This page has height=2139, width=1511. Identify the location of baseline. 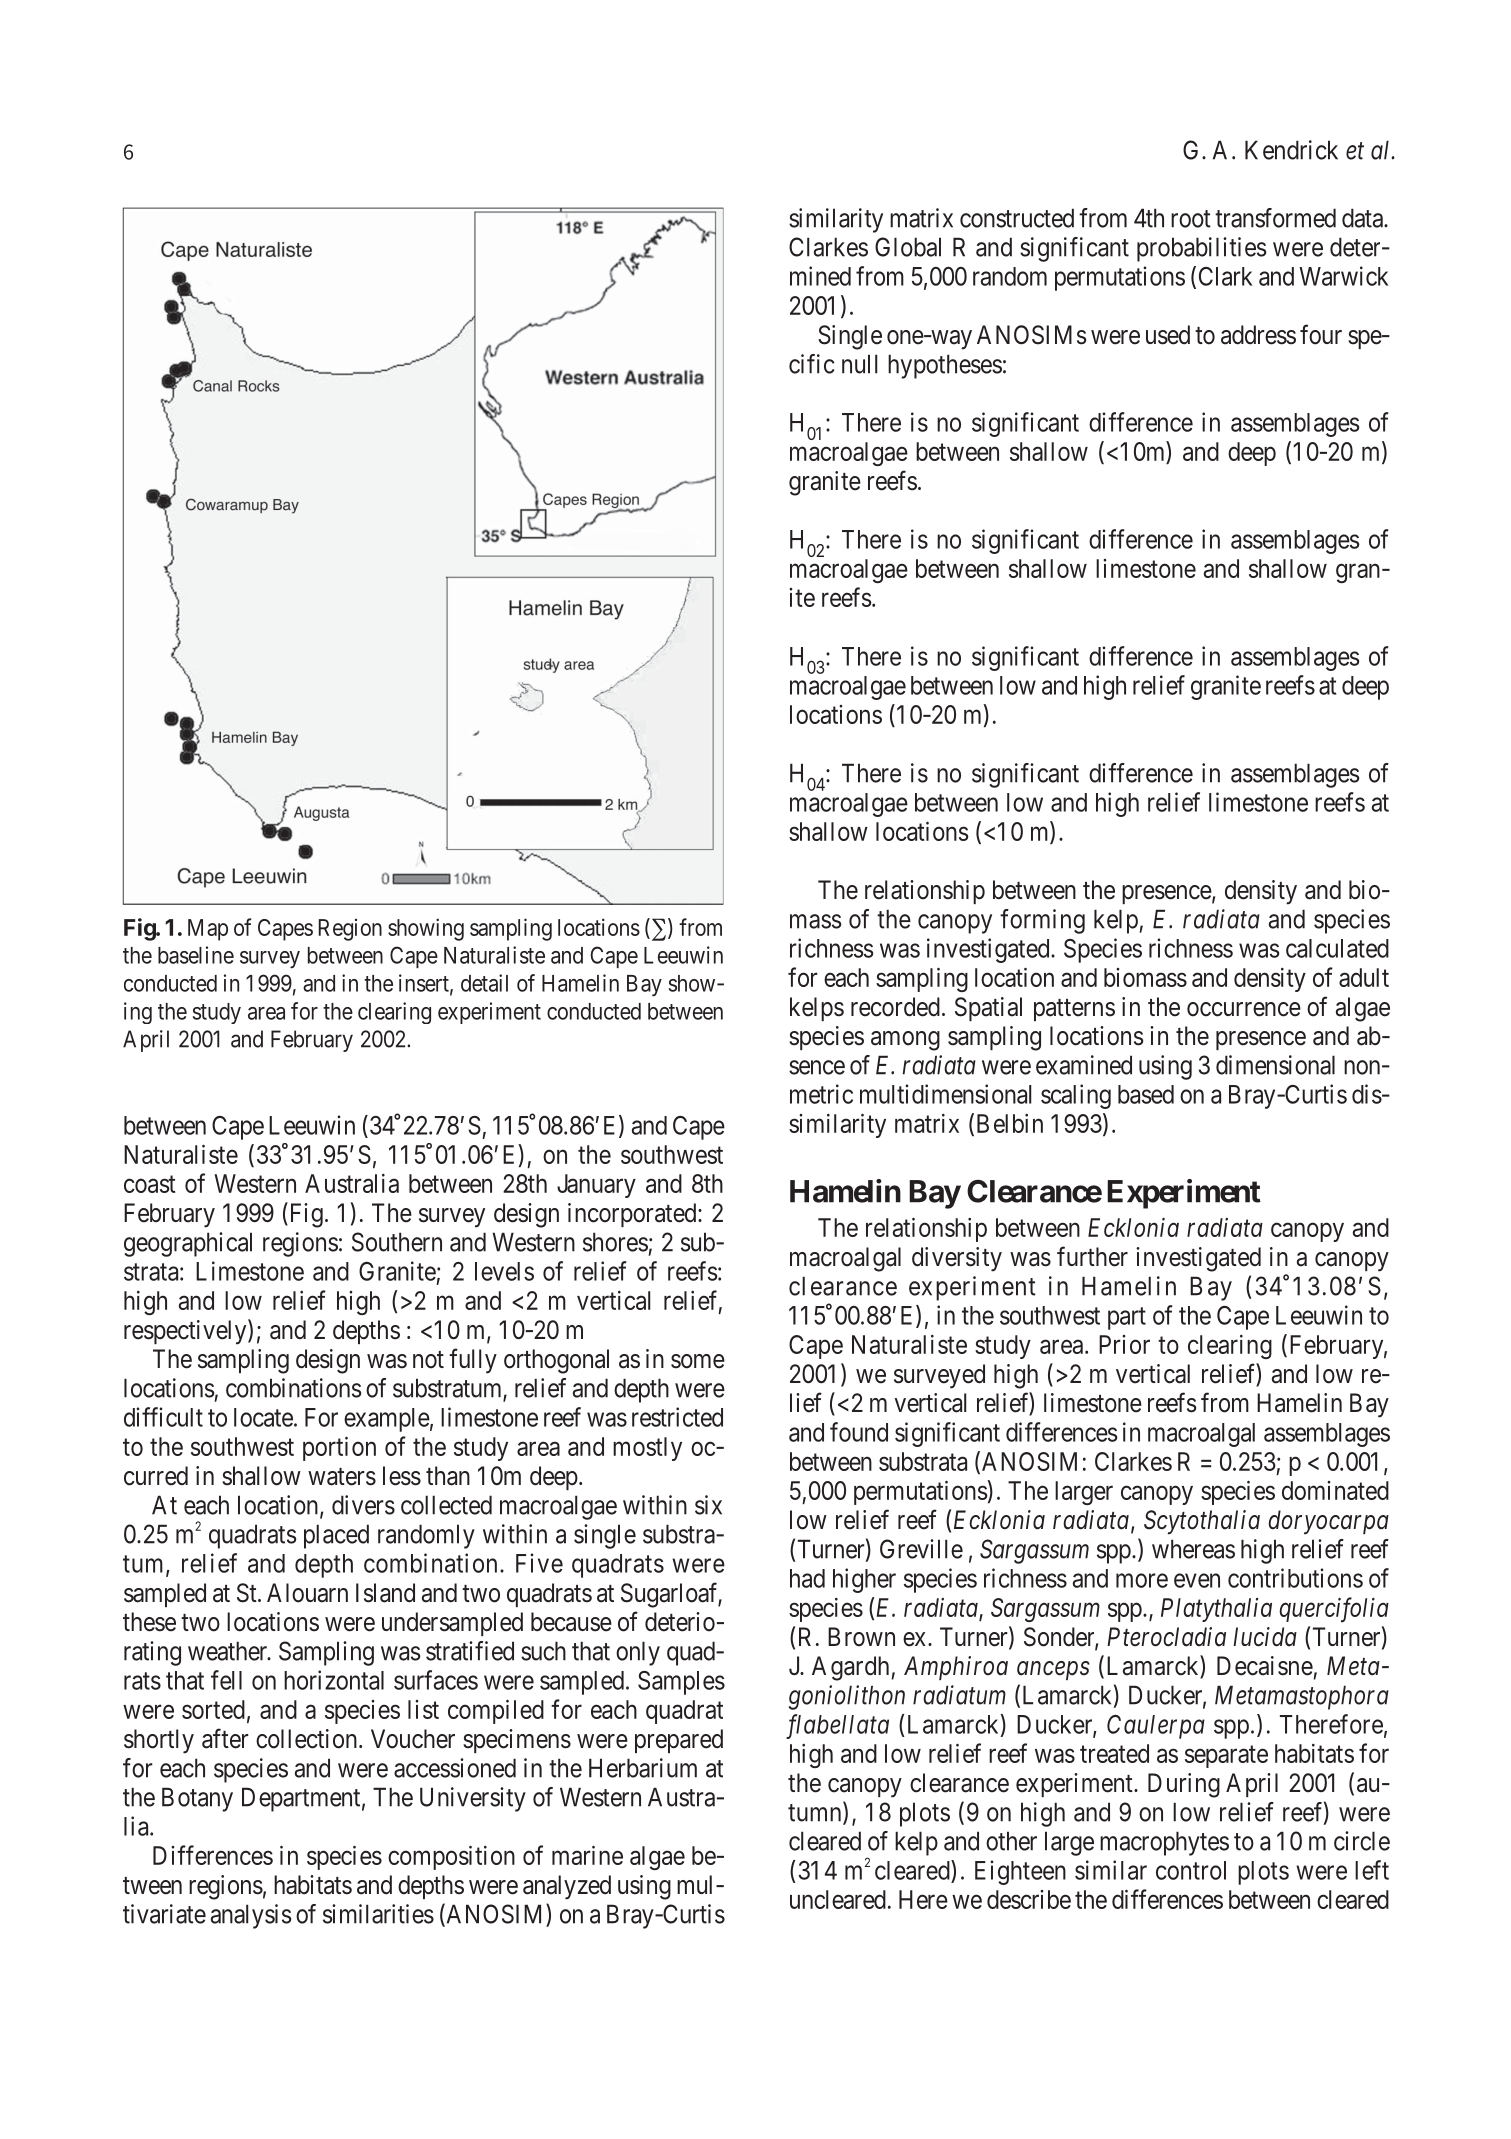
(196, 955).
